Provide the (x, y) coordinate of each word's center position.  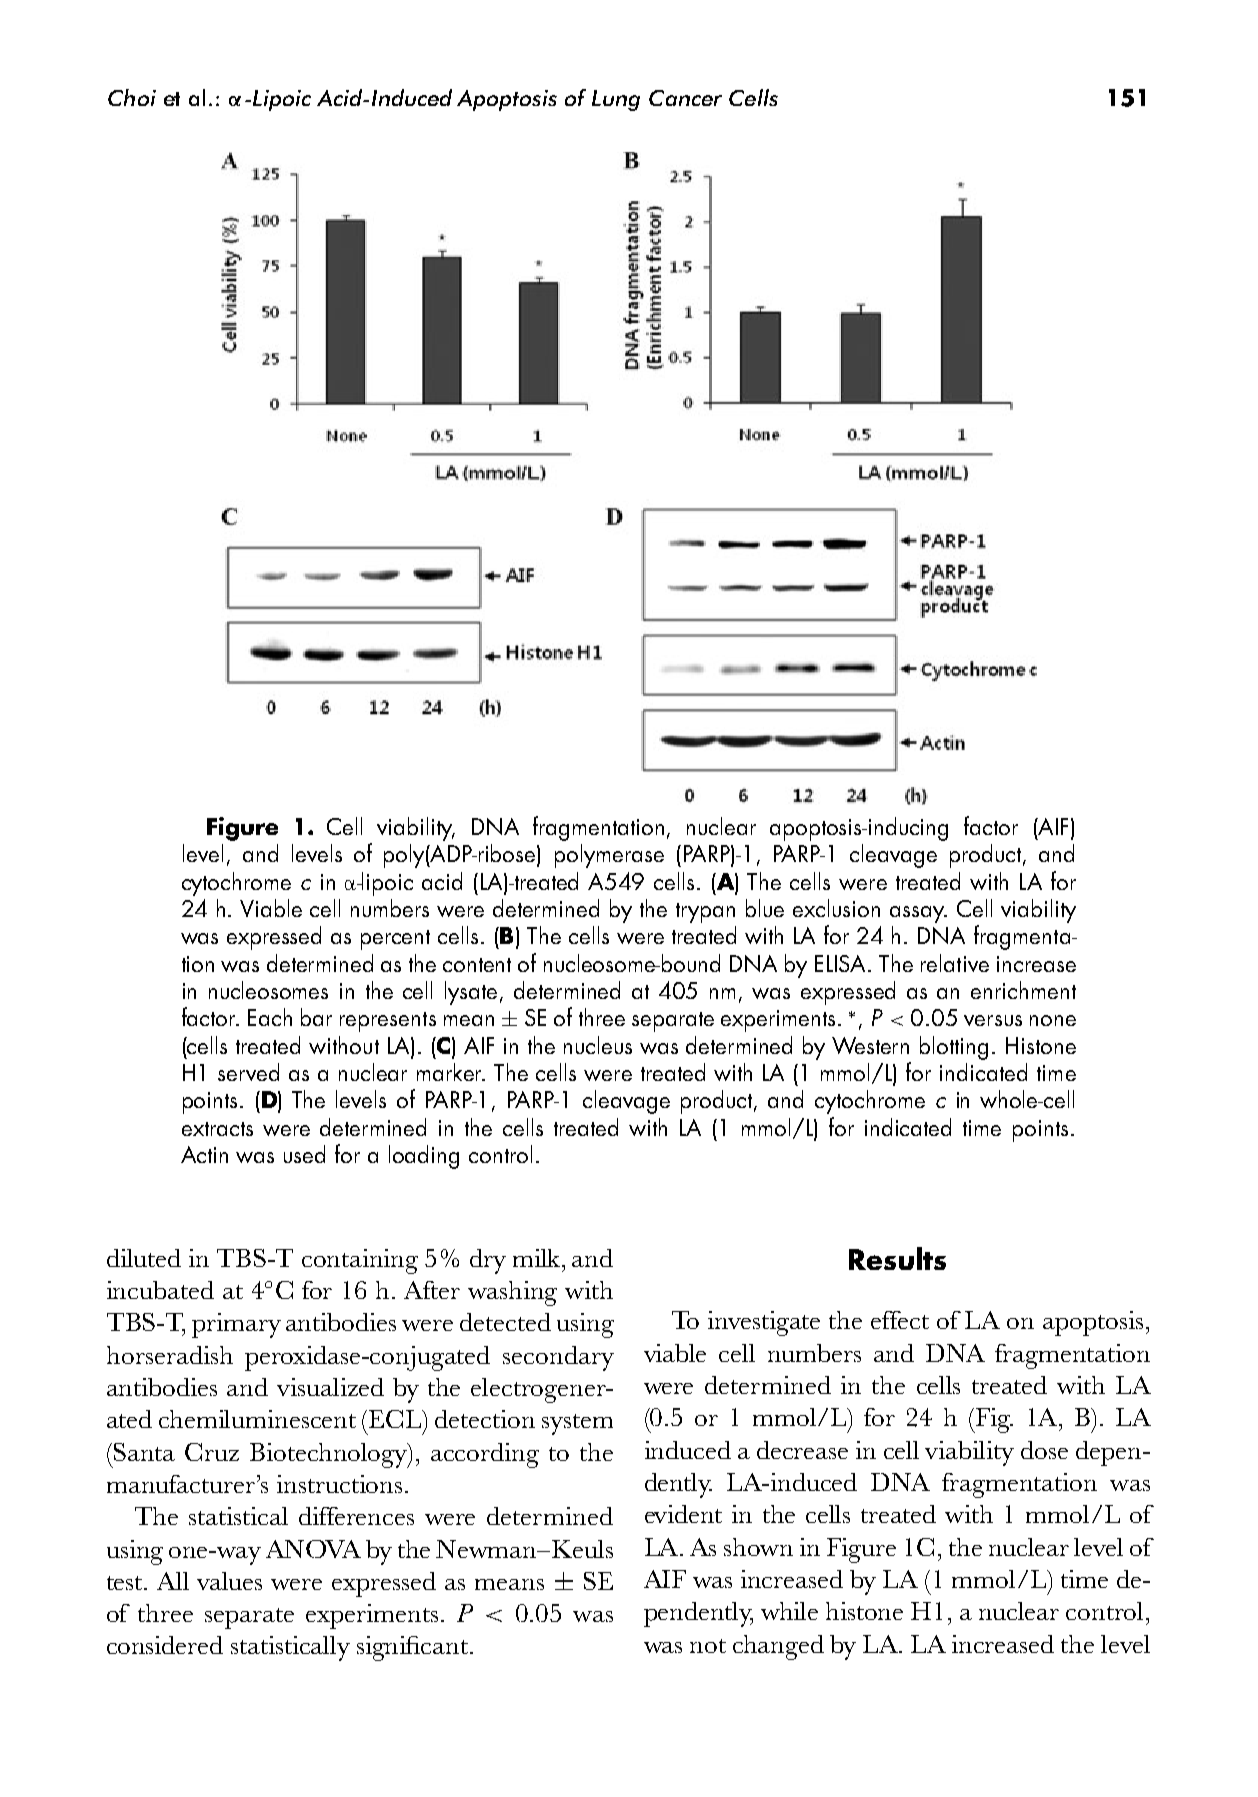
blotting (954, 1048)
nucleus (598, 1045)
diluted (144, 1258)
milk (538, 1258)
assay (918, 914)
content (477, 965)
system (577, 1424)
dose (1044, 1450)
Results (897, 1258)
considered (165, 1645)
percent (395, 940)
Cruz (212, 1452)
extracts (217, 1129)
